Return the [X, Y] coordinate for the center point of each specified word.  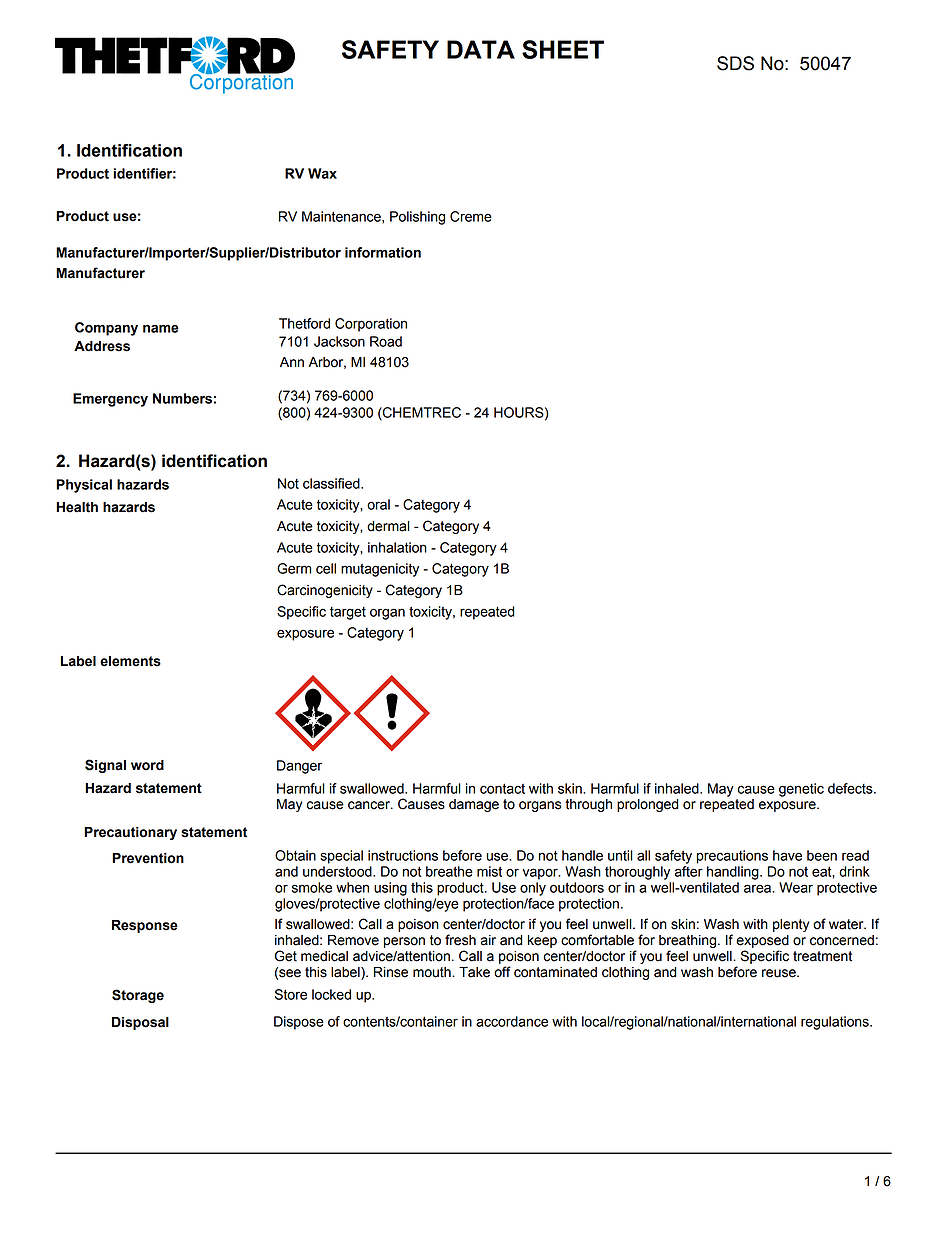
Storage [138, 996]
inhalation [397, 547]
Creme [471, 216]
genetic [801, 790]
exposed [762, 941]
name [161, 328]
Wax [322, 173]
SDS [735, 63]
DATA [481, 49]
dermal [388, 526]
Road [386, 341]
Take [474, 972]
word [147, 765]
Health [77, 507]
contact [502, 788]
